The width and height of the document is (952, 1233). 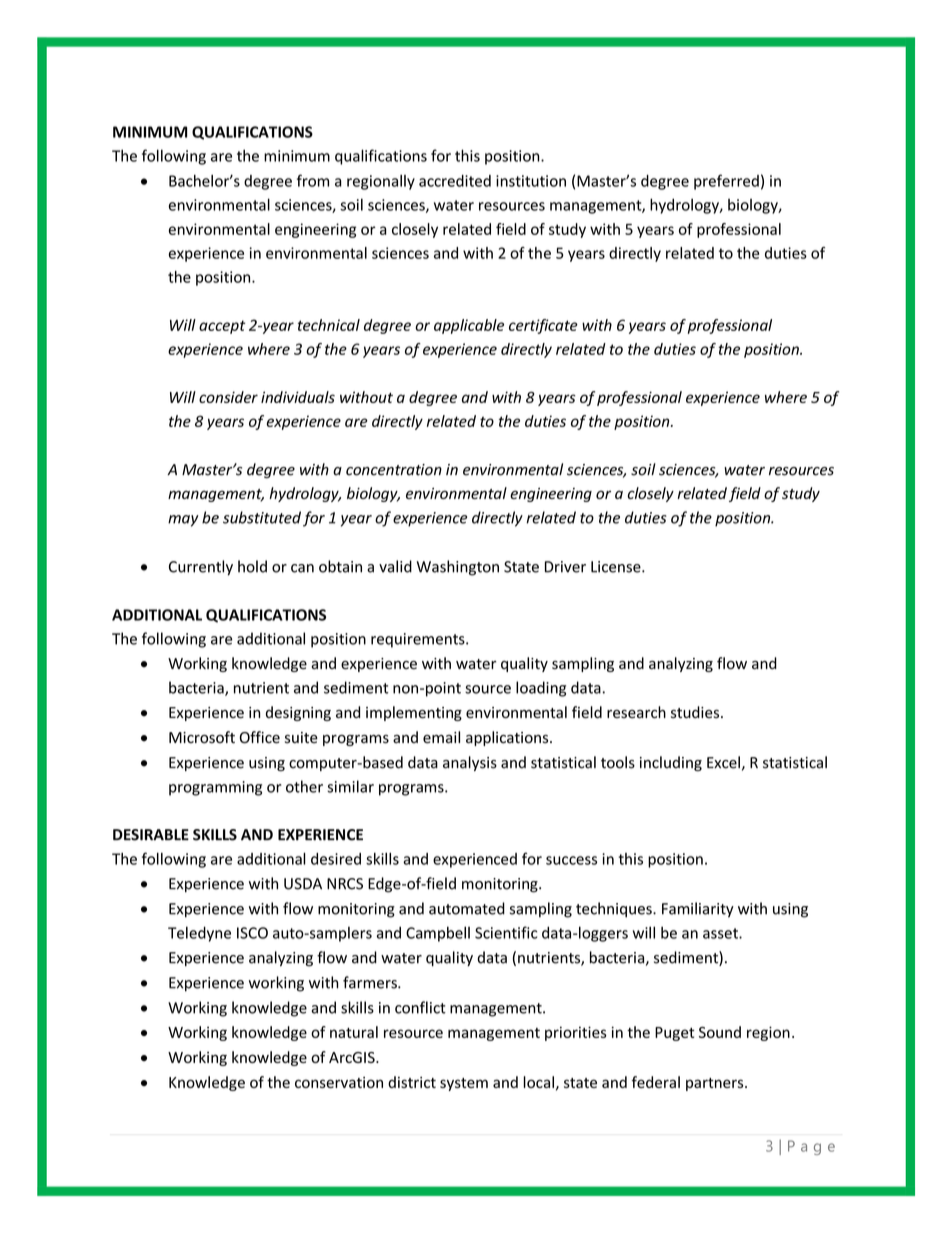 What do you see at coordinates (412, 1082) in the document?
I see `district` at bounding box center [412, 1082].
